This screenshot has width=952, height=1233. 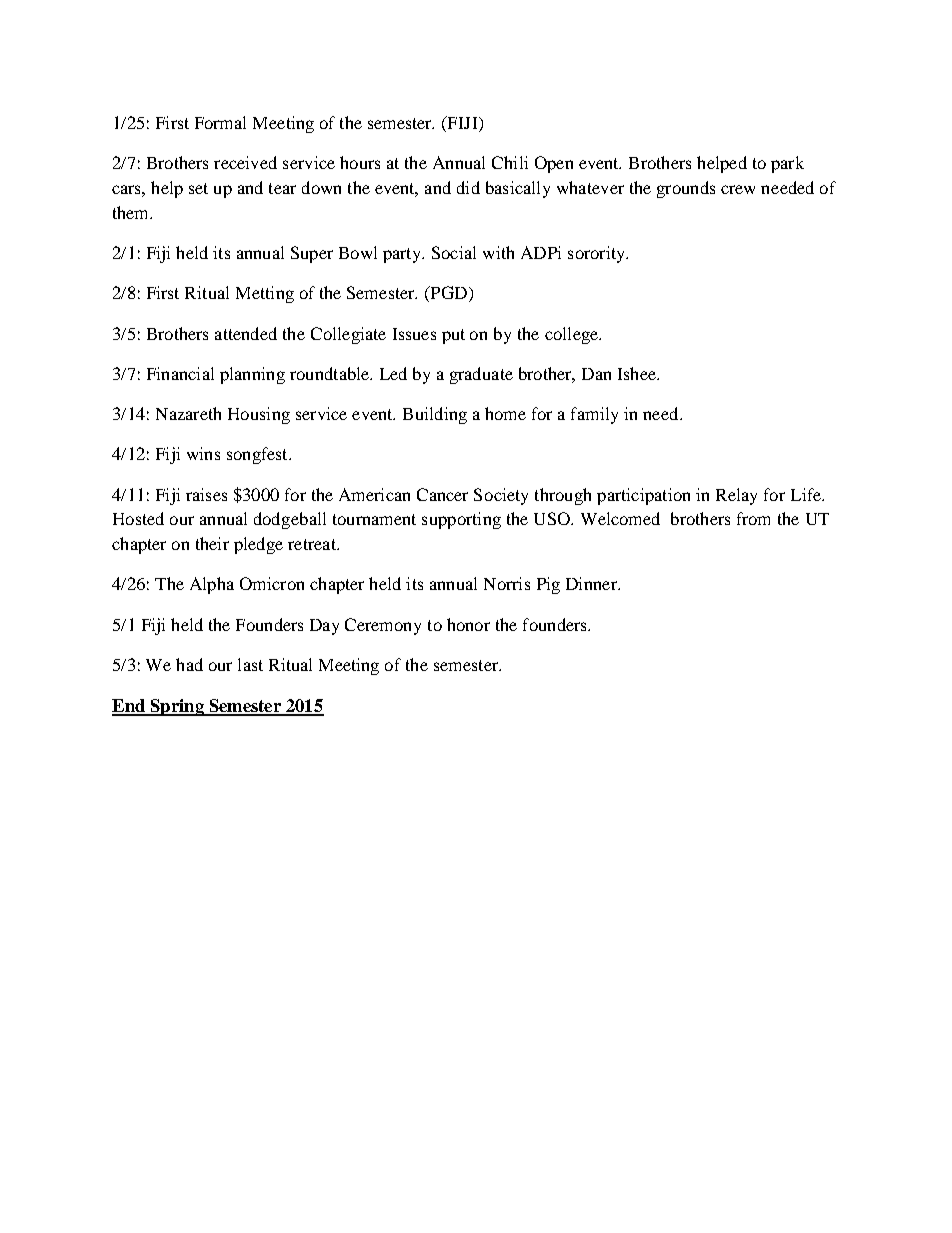 What do you see at coordinates (510, 162) in the screenshot?
I see `Chili` at bounding box center [510, 162].
